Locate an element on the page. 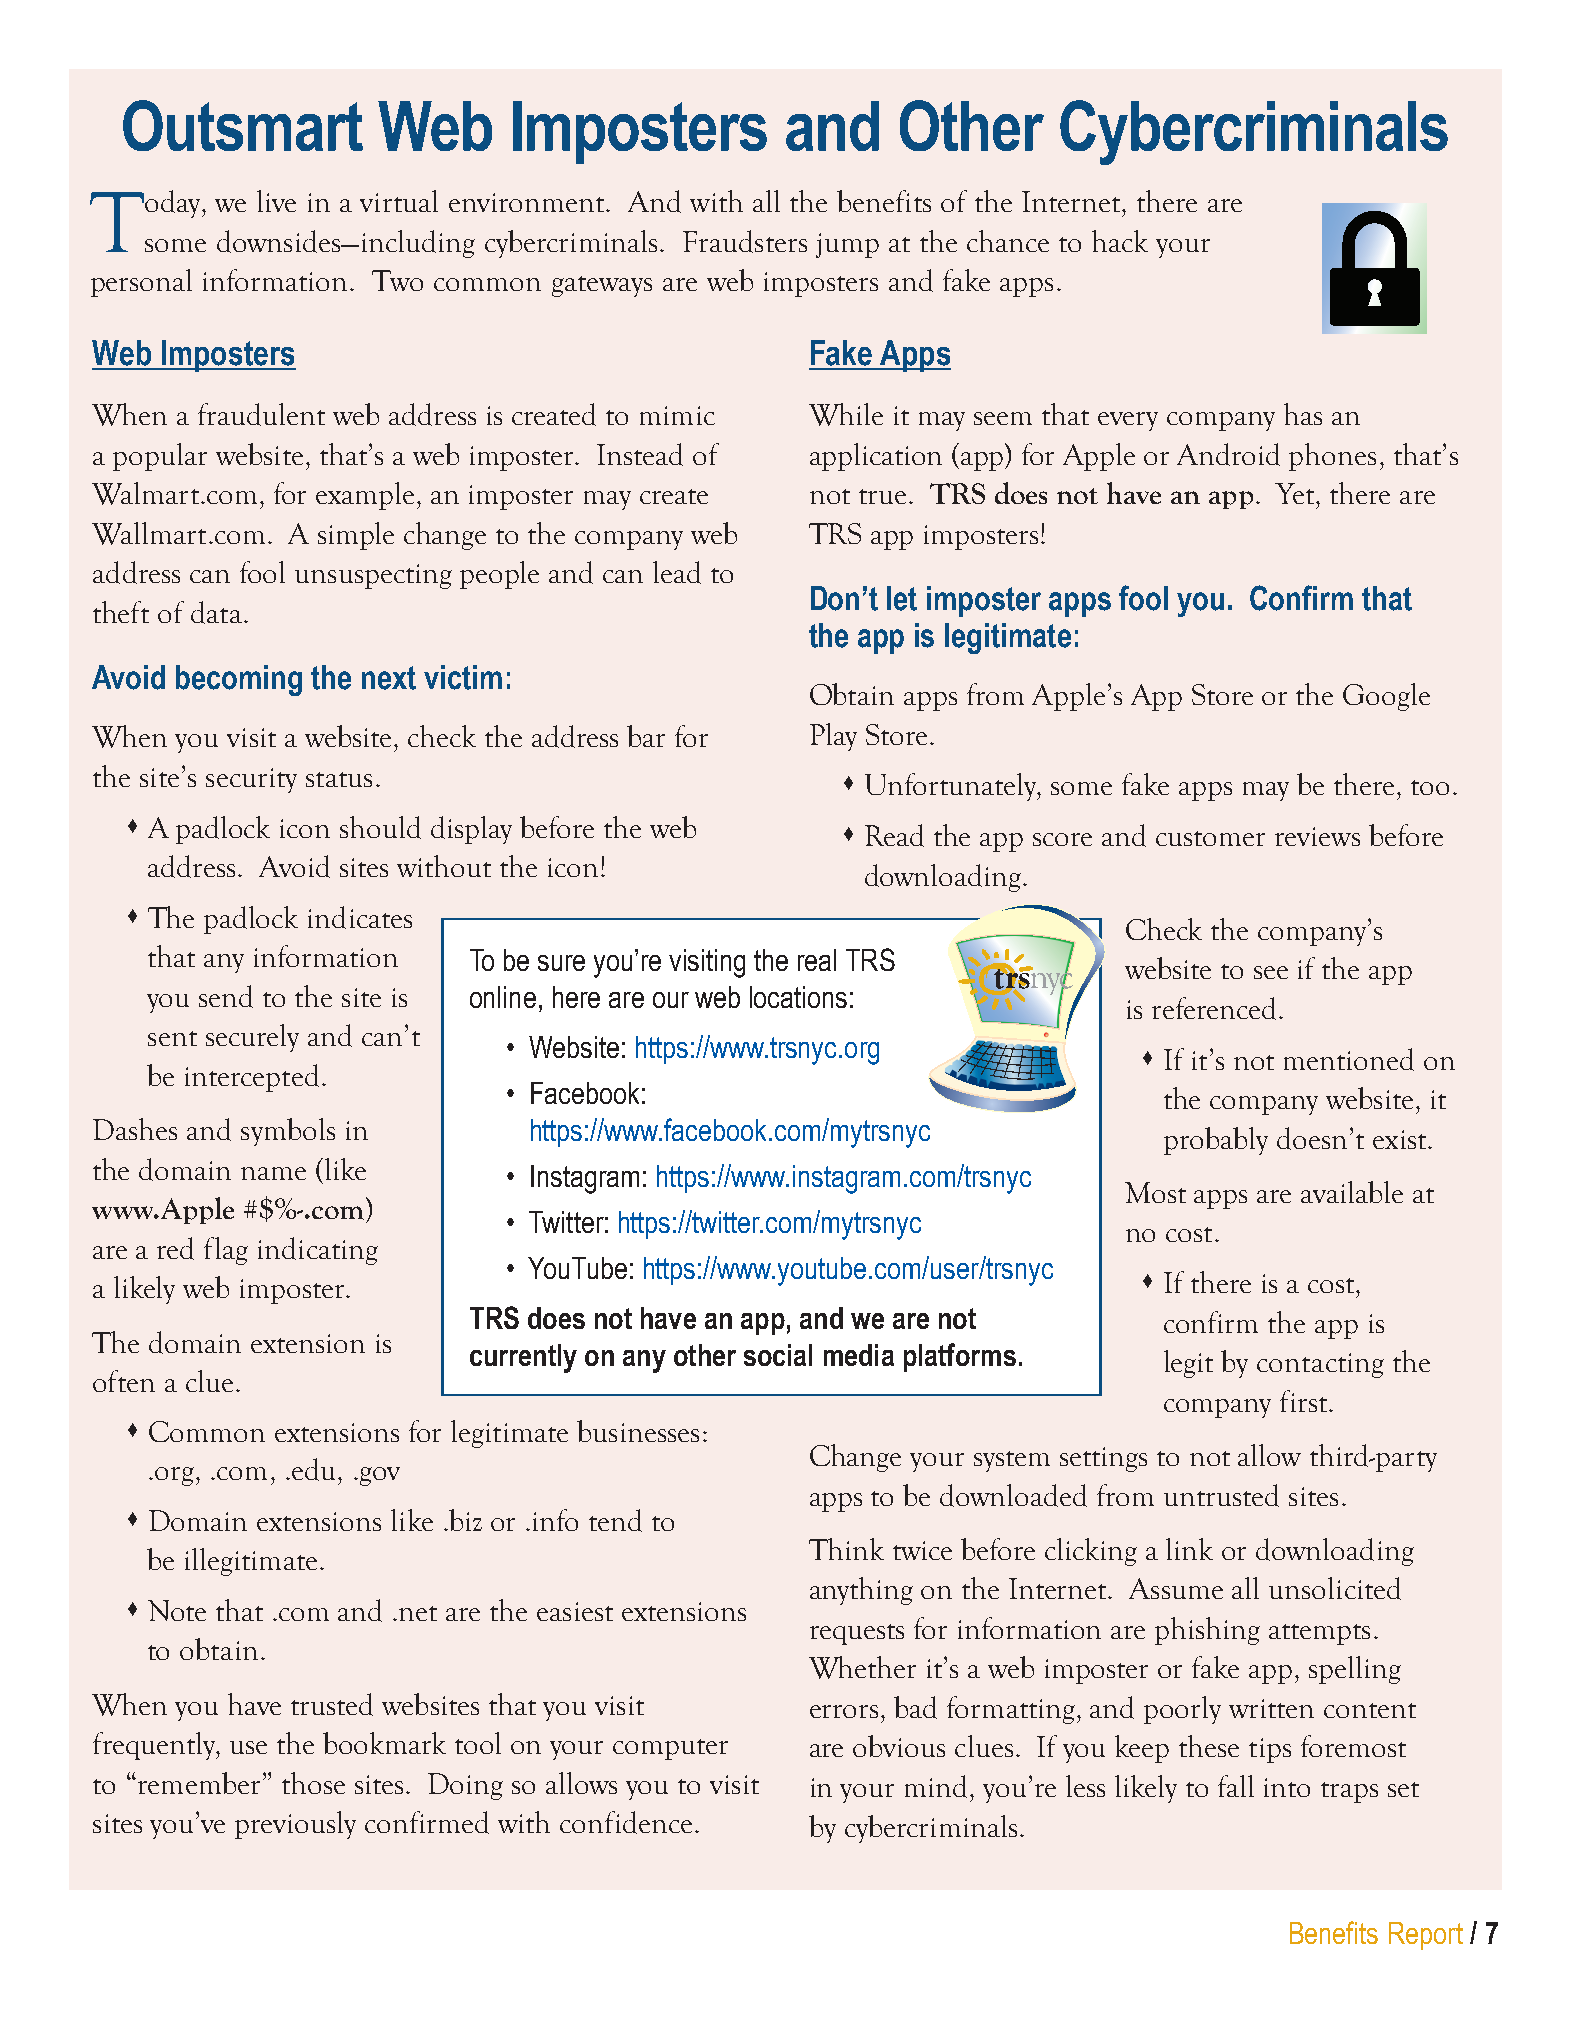 Image resolution: width=1571 pixels, height=2033 pixels. securely is located at coordinates (252, 1038).
